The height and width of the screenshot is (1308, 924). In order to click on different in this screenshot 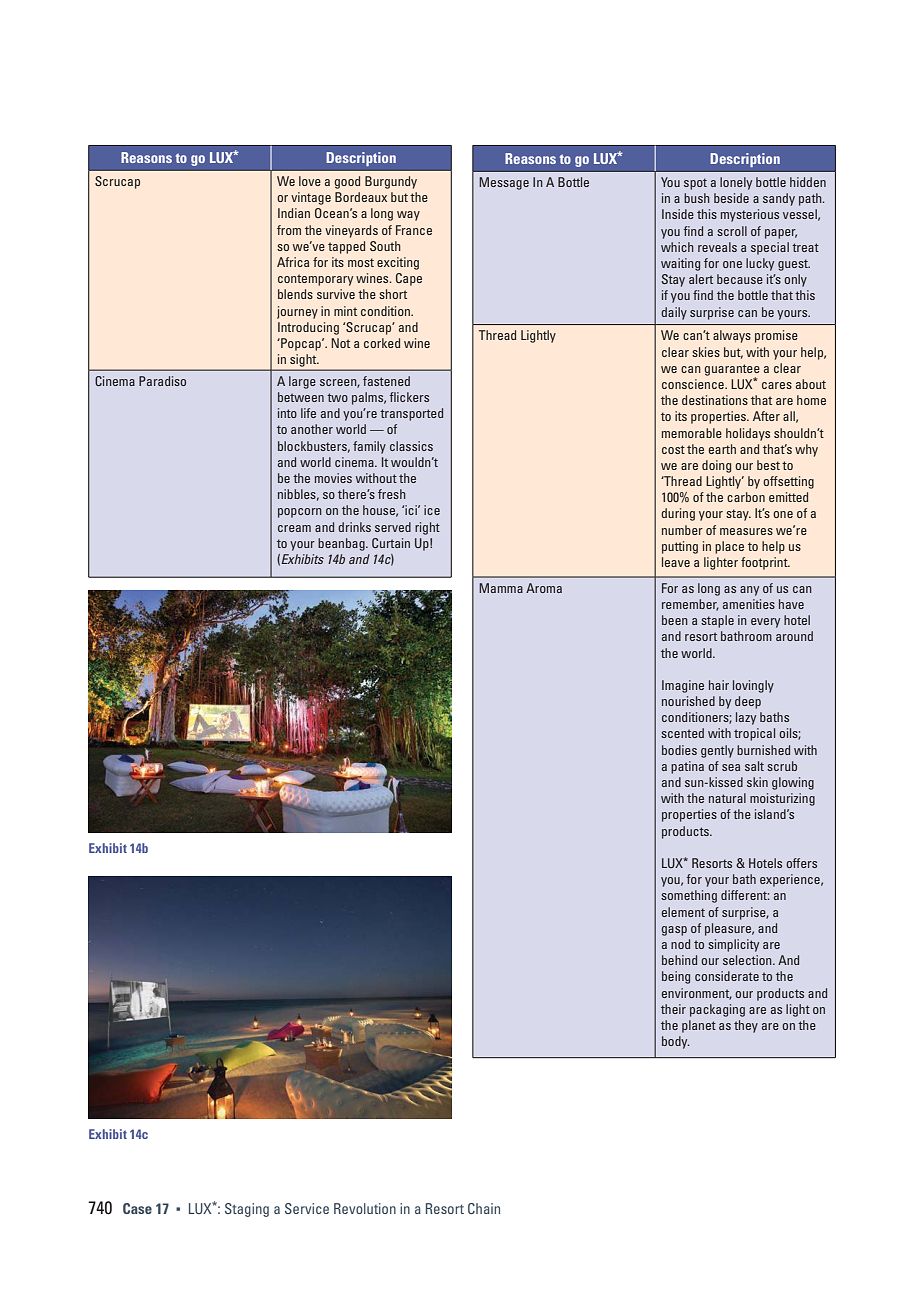, I will do `click(745, 895)`.
